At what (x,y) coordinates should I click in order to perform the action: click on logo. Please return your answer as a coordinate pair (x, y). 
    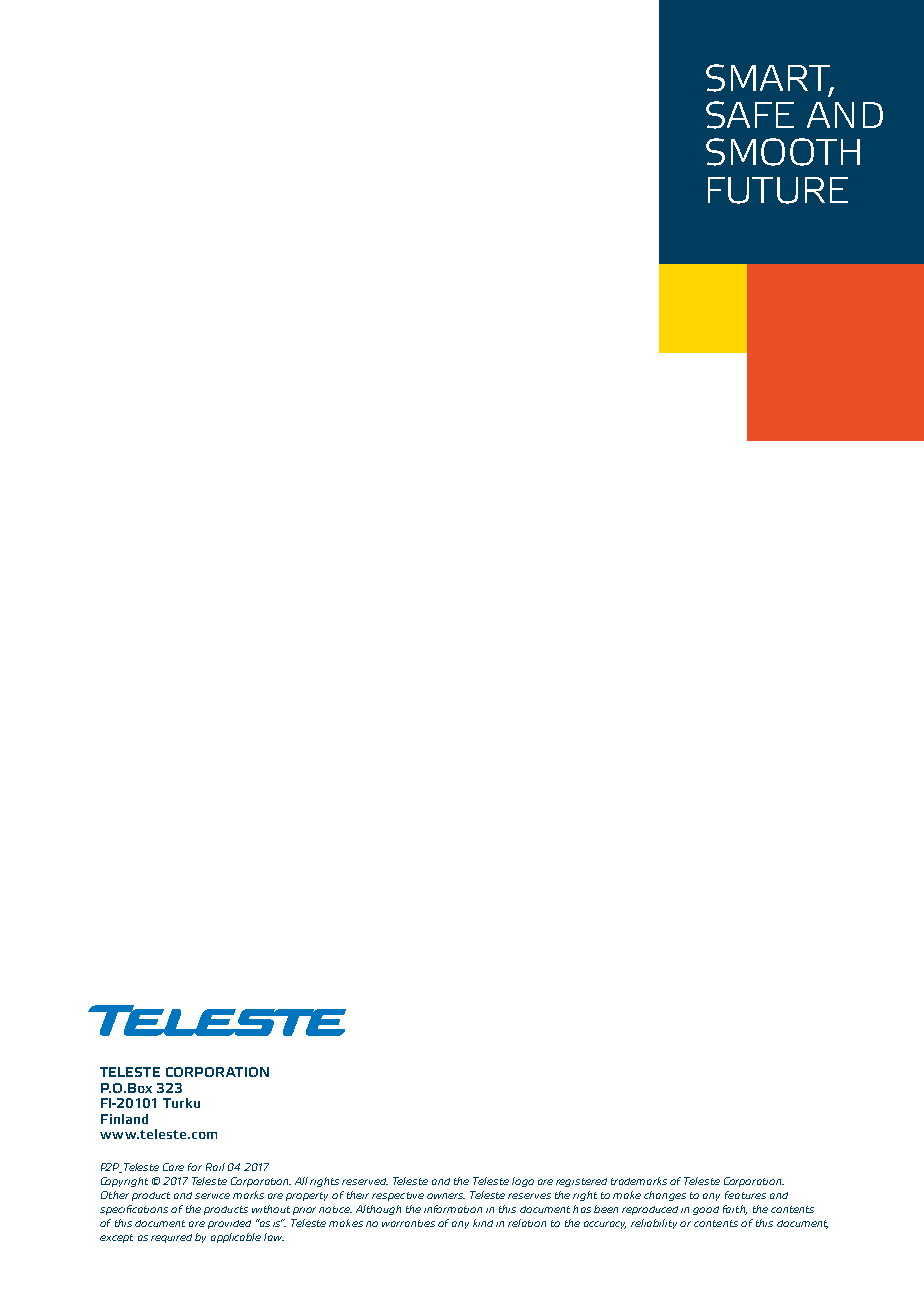
    Looking at the image, I should click on (523, 1182).
